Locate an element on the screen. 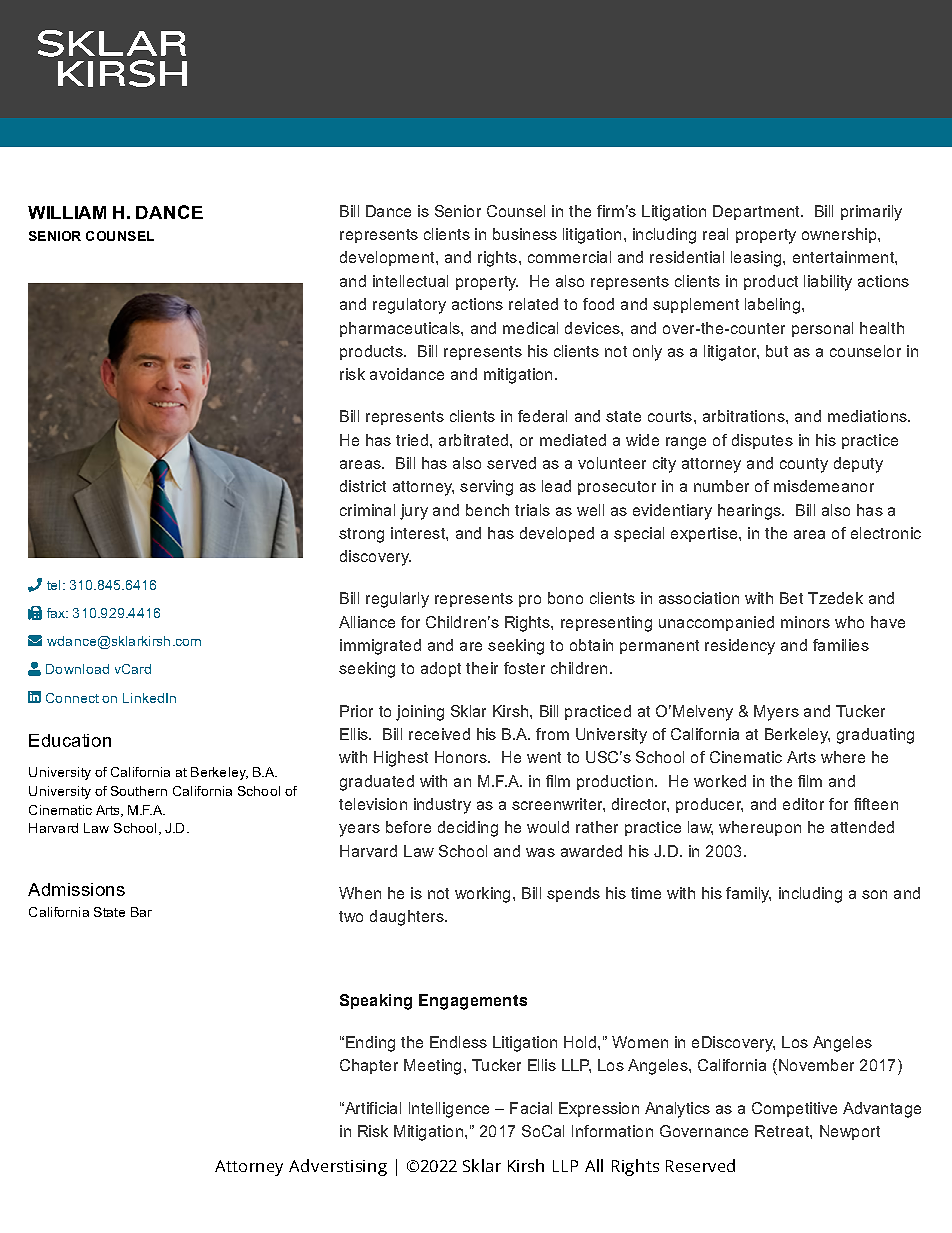  leasing is located at coordinates (757, 259).
